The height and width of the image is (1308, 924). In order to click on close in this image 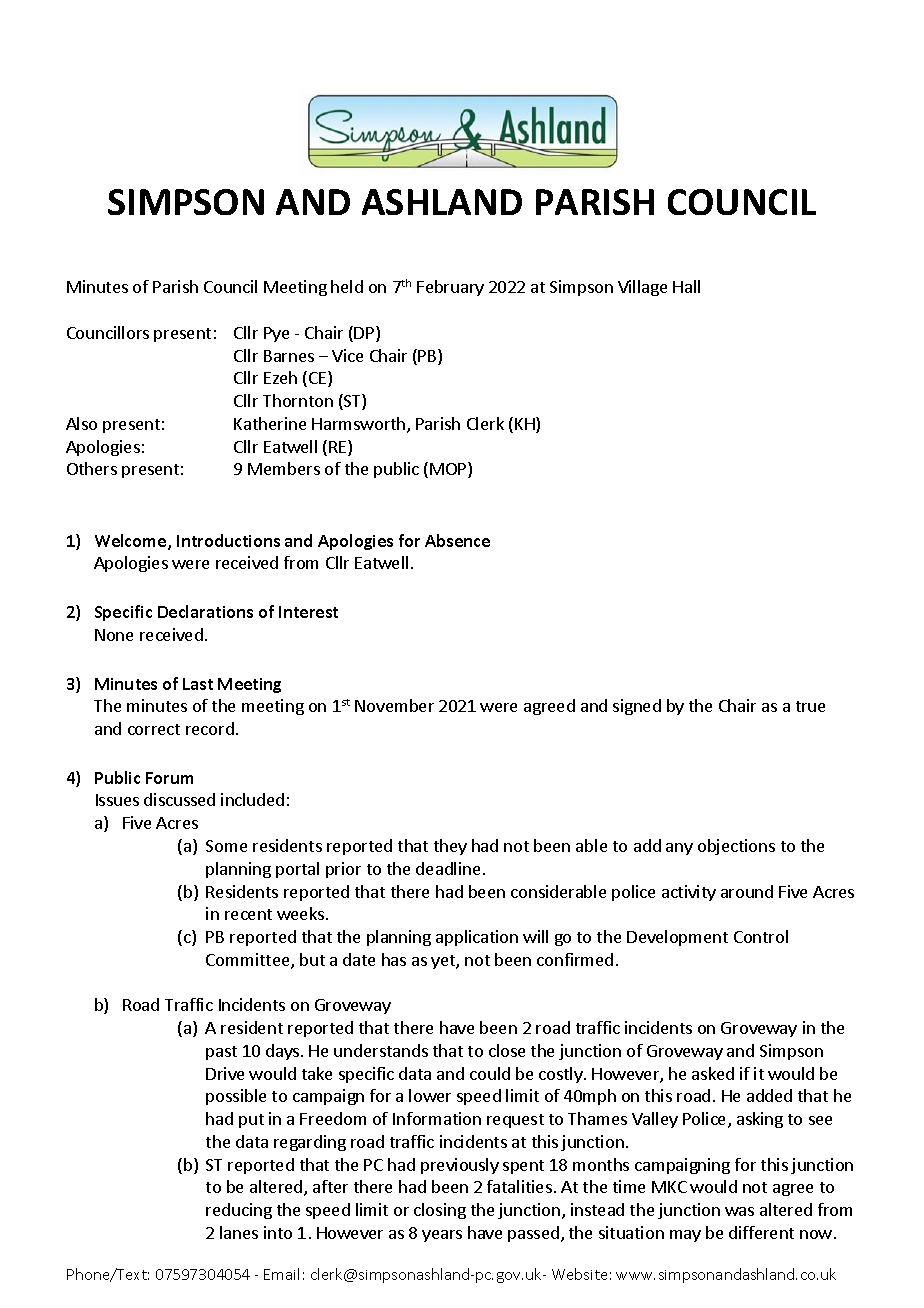, I will do `click(507, 1050)`.
